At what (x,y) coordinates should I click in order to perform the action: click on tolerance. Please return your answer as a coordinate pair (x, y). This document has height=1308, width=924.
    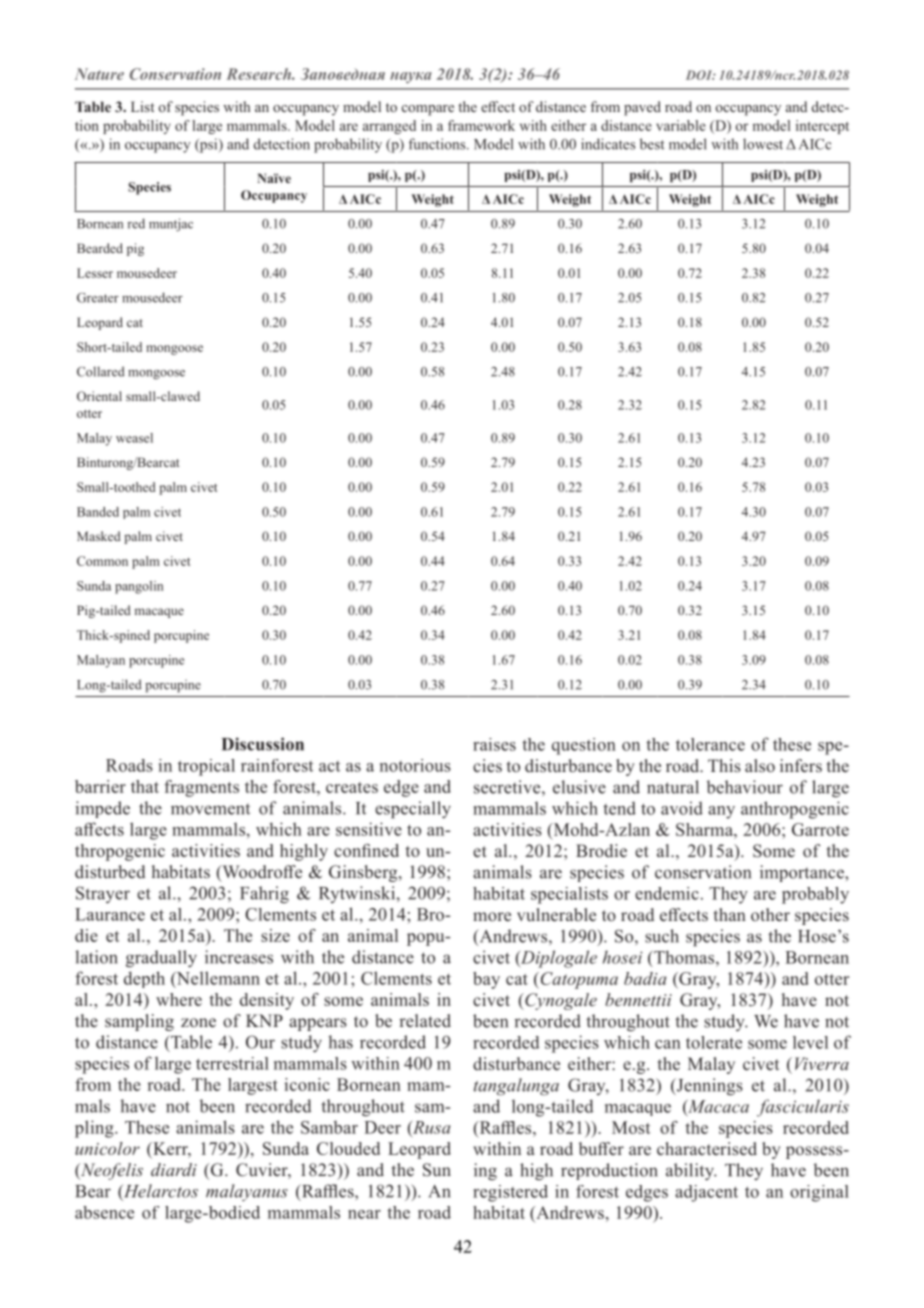
    Looking at the image, I should click on (710, 744).
